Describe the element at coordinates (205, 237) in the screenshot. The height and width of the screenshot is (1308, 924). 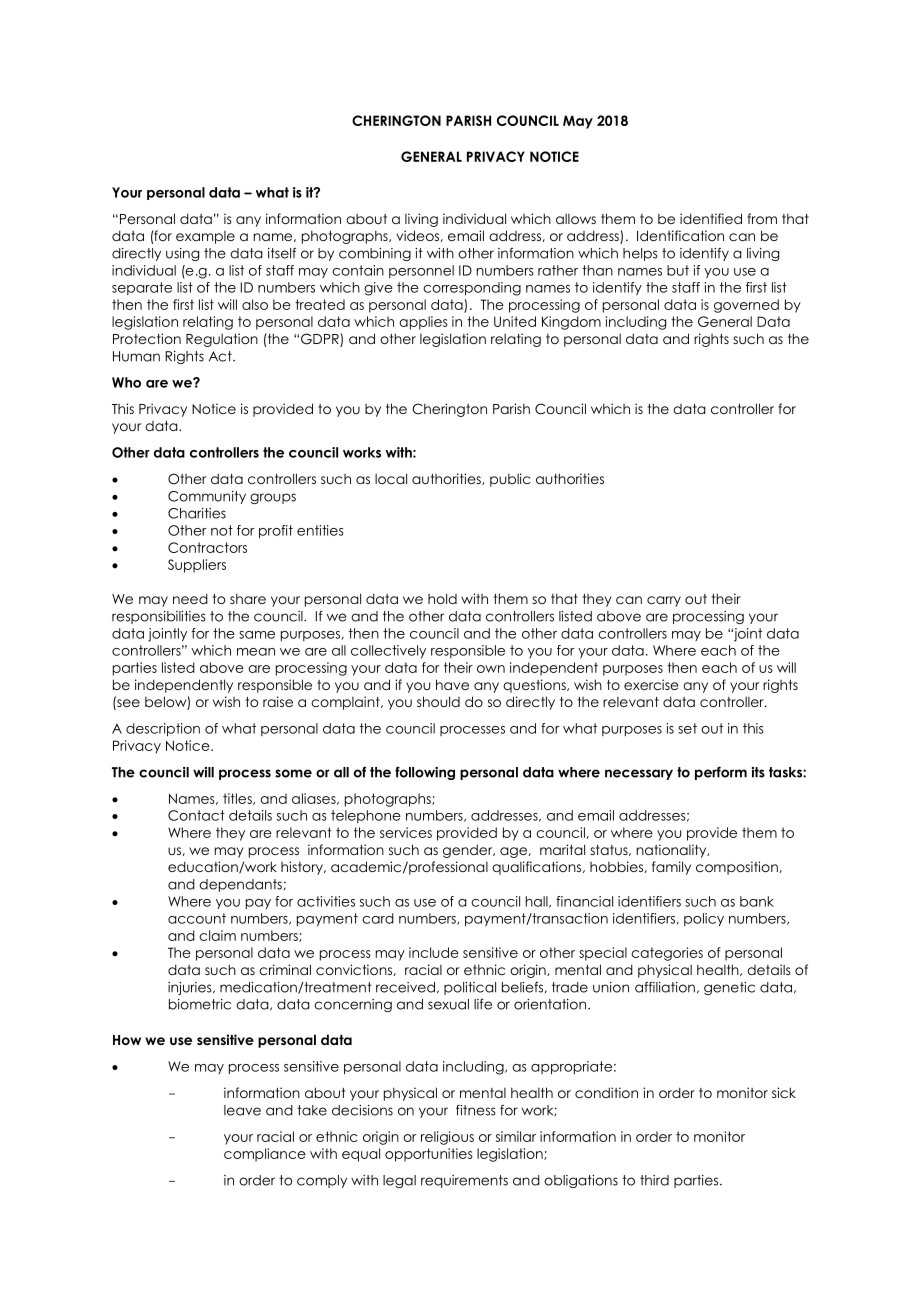
I see `example` at that location.
